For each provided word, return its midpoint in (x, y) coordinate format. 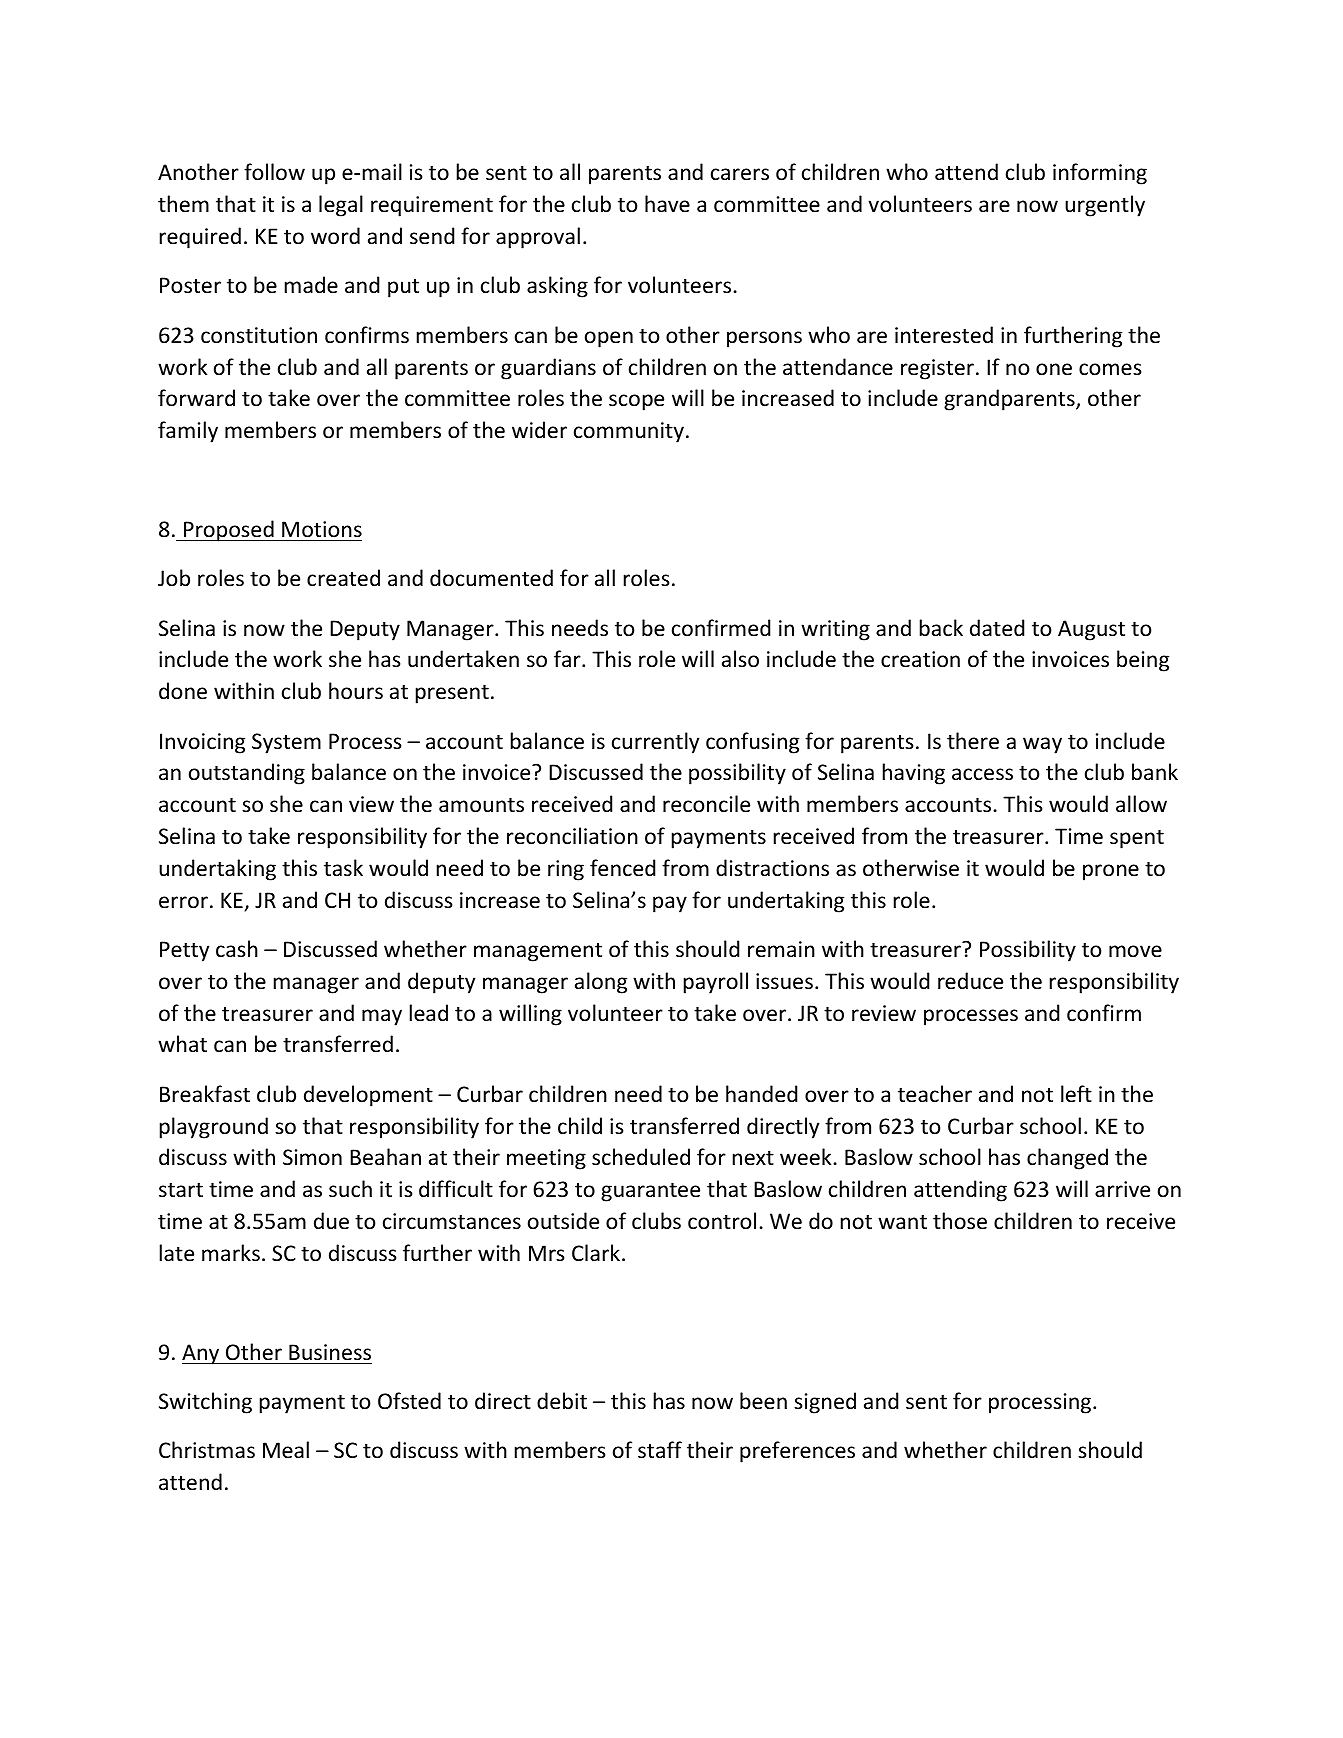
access (982, 774)
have (667, 203)
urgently (1105, 206)
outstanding (247, 774)
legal (341, 206)
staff (660, 1450)
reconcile (706, 804)
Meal (286, 1449)
